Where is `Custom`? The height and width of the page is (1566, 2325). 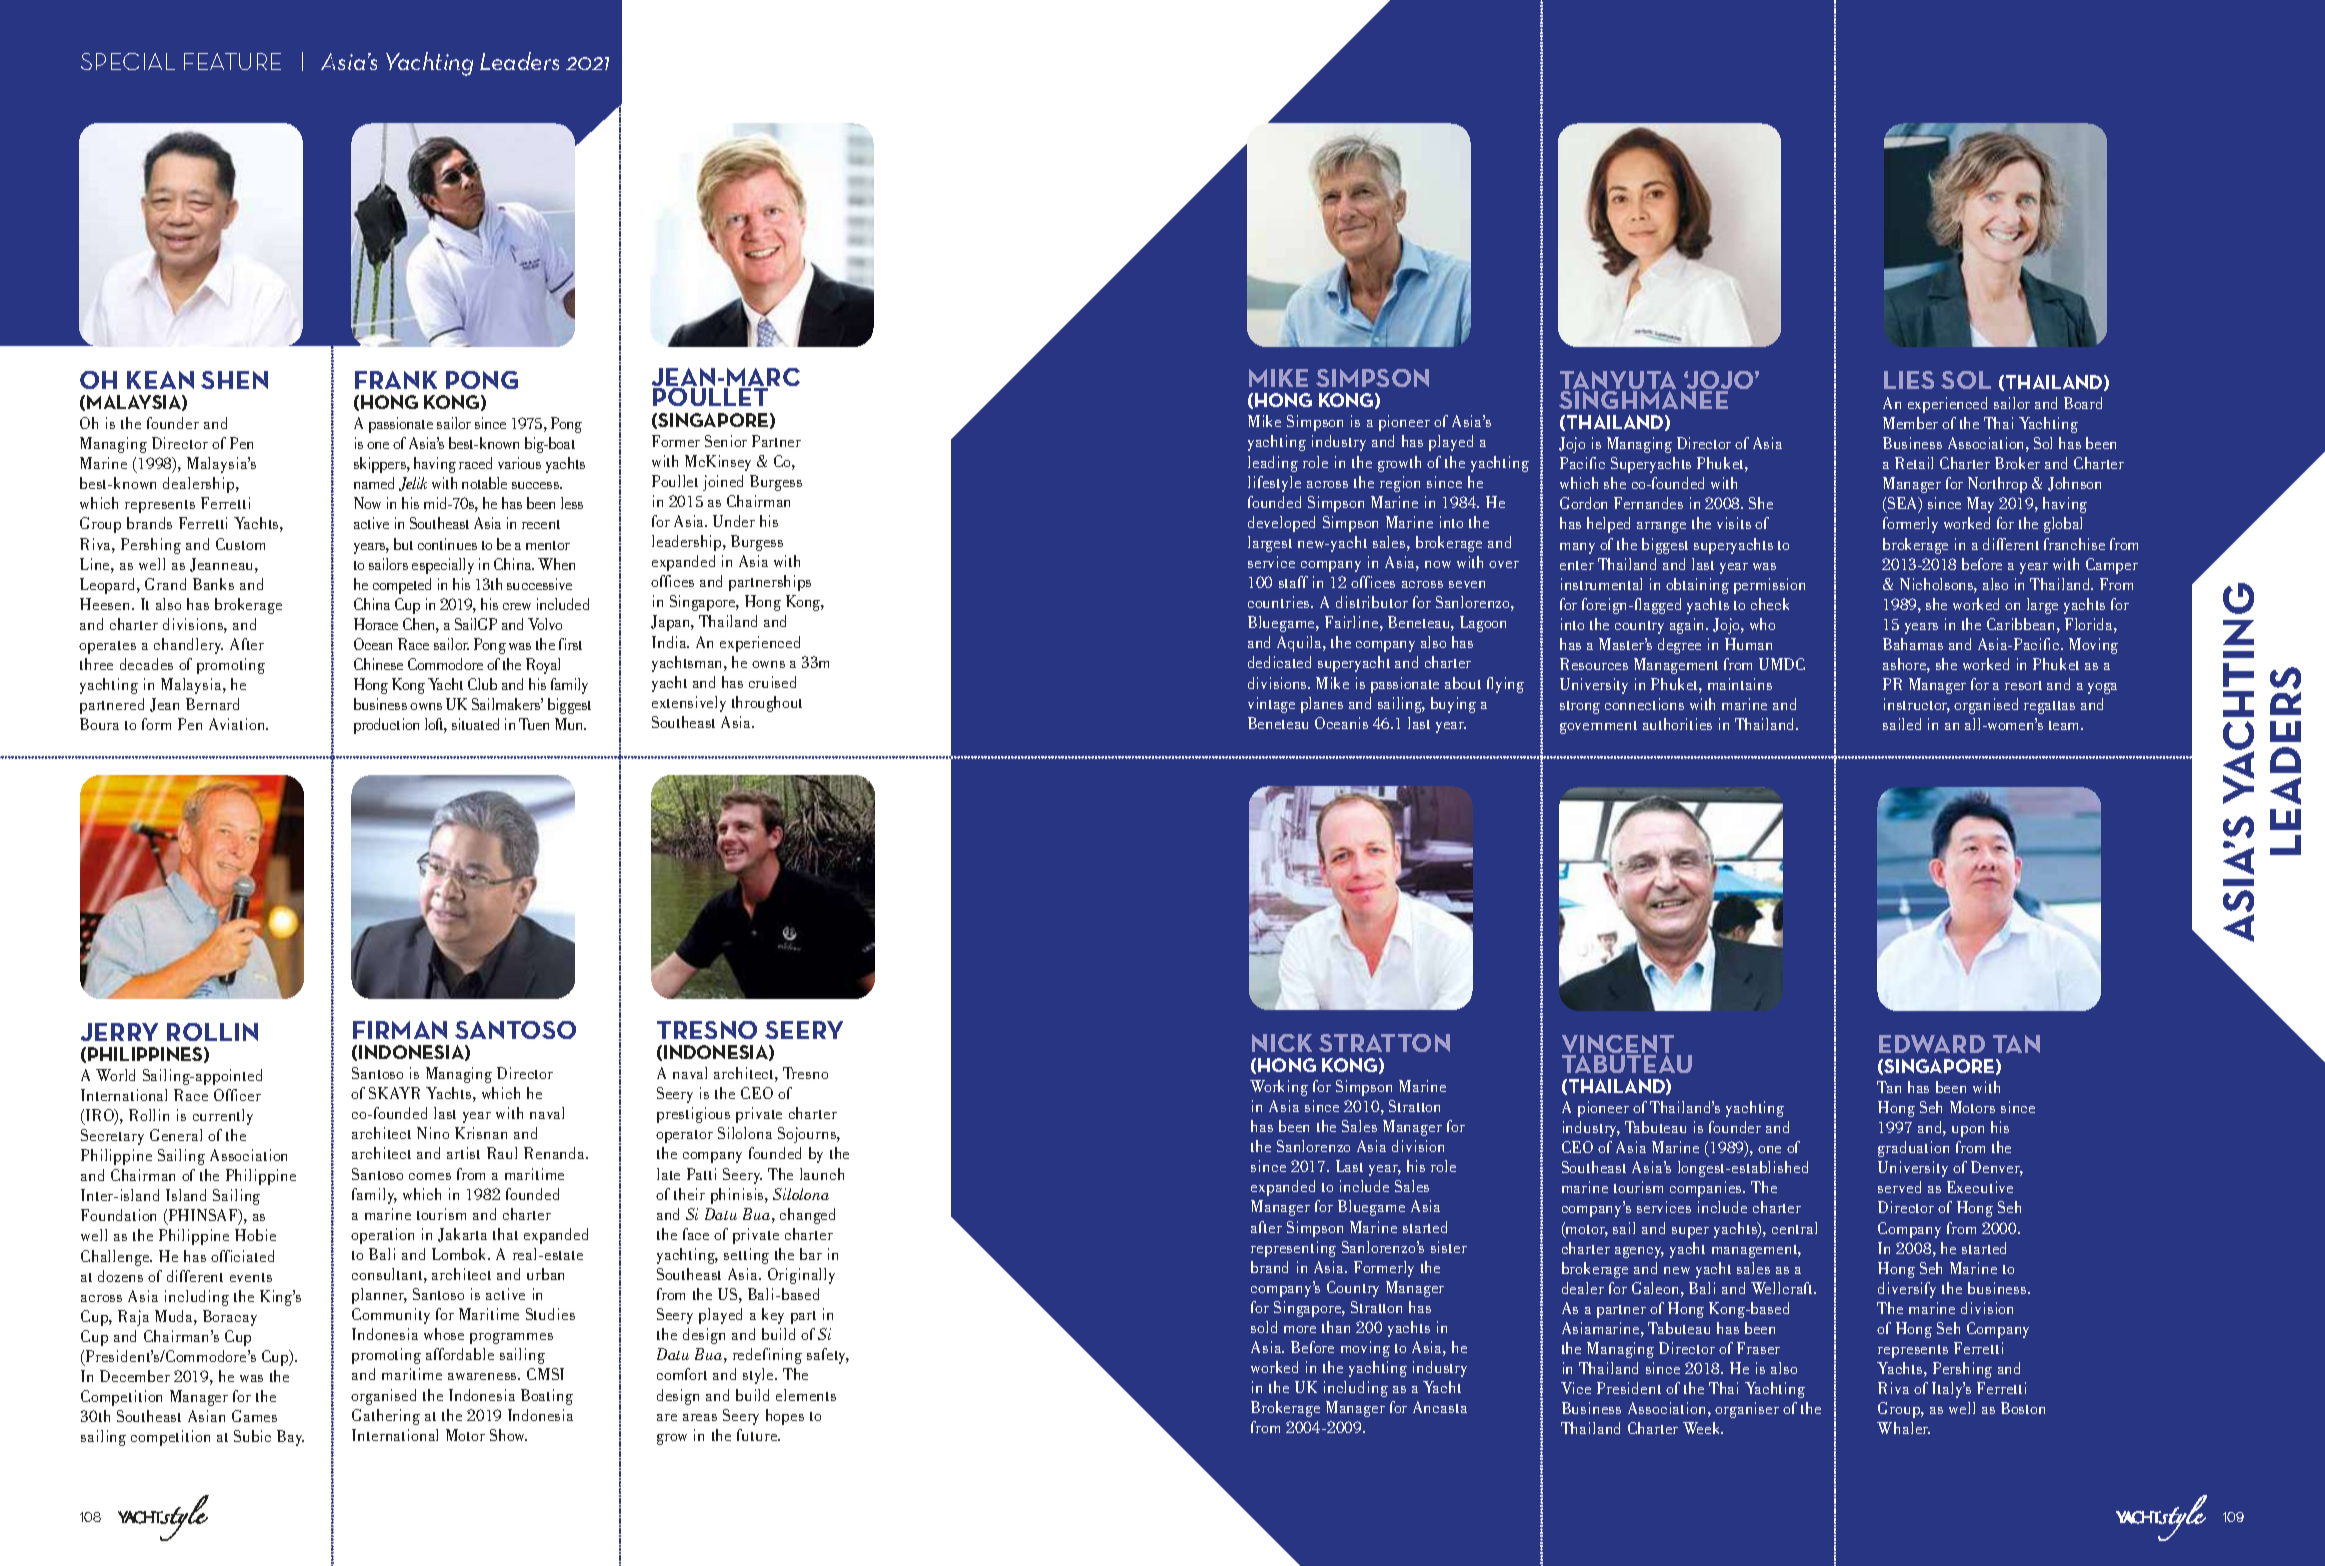
Custom is located at coordinates (240, 544).
